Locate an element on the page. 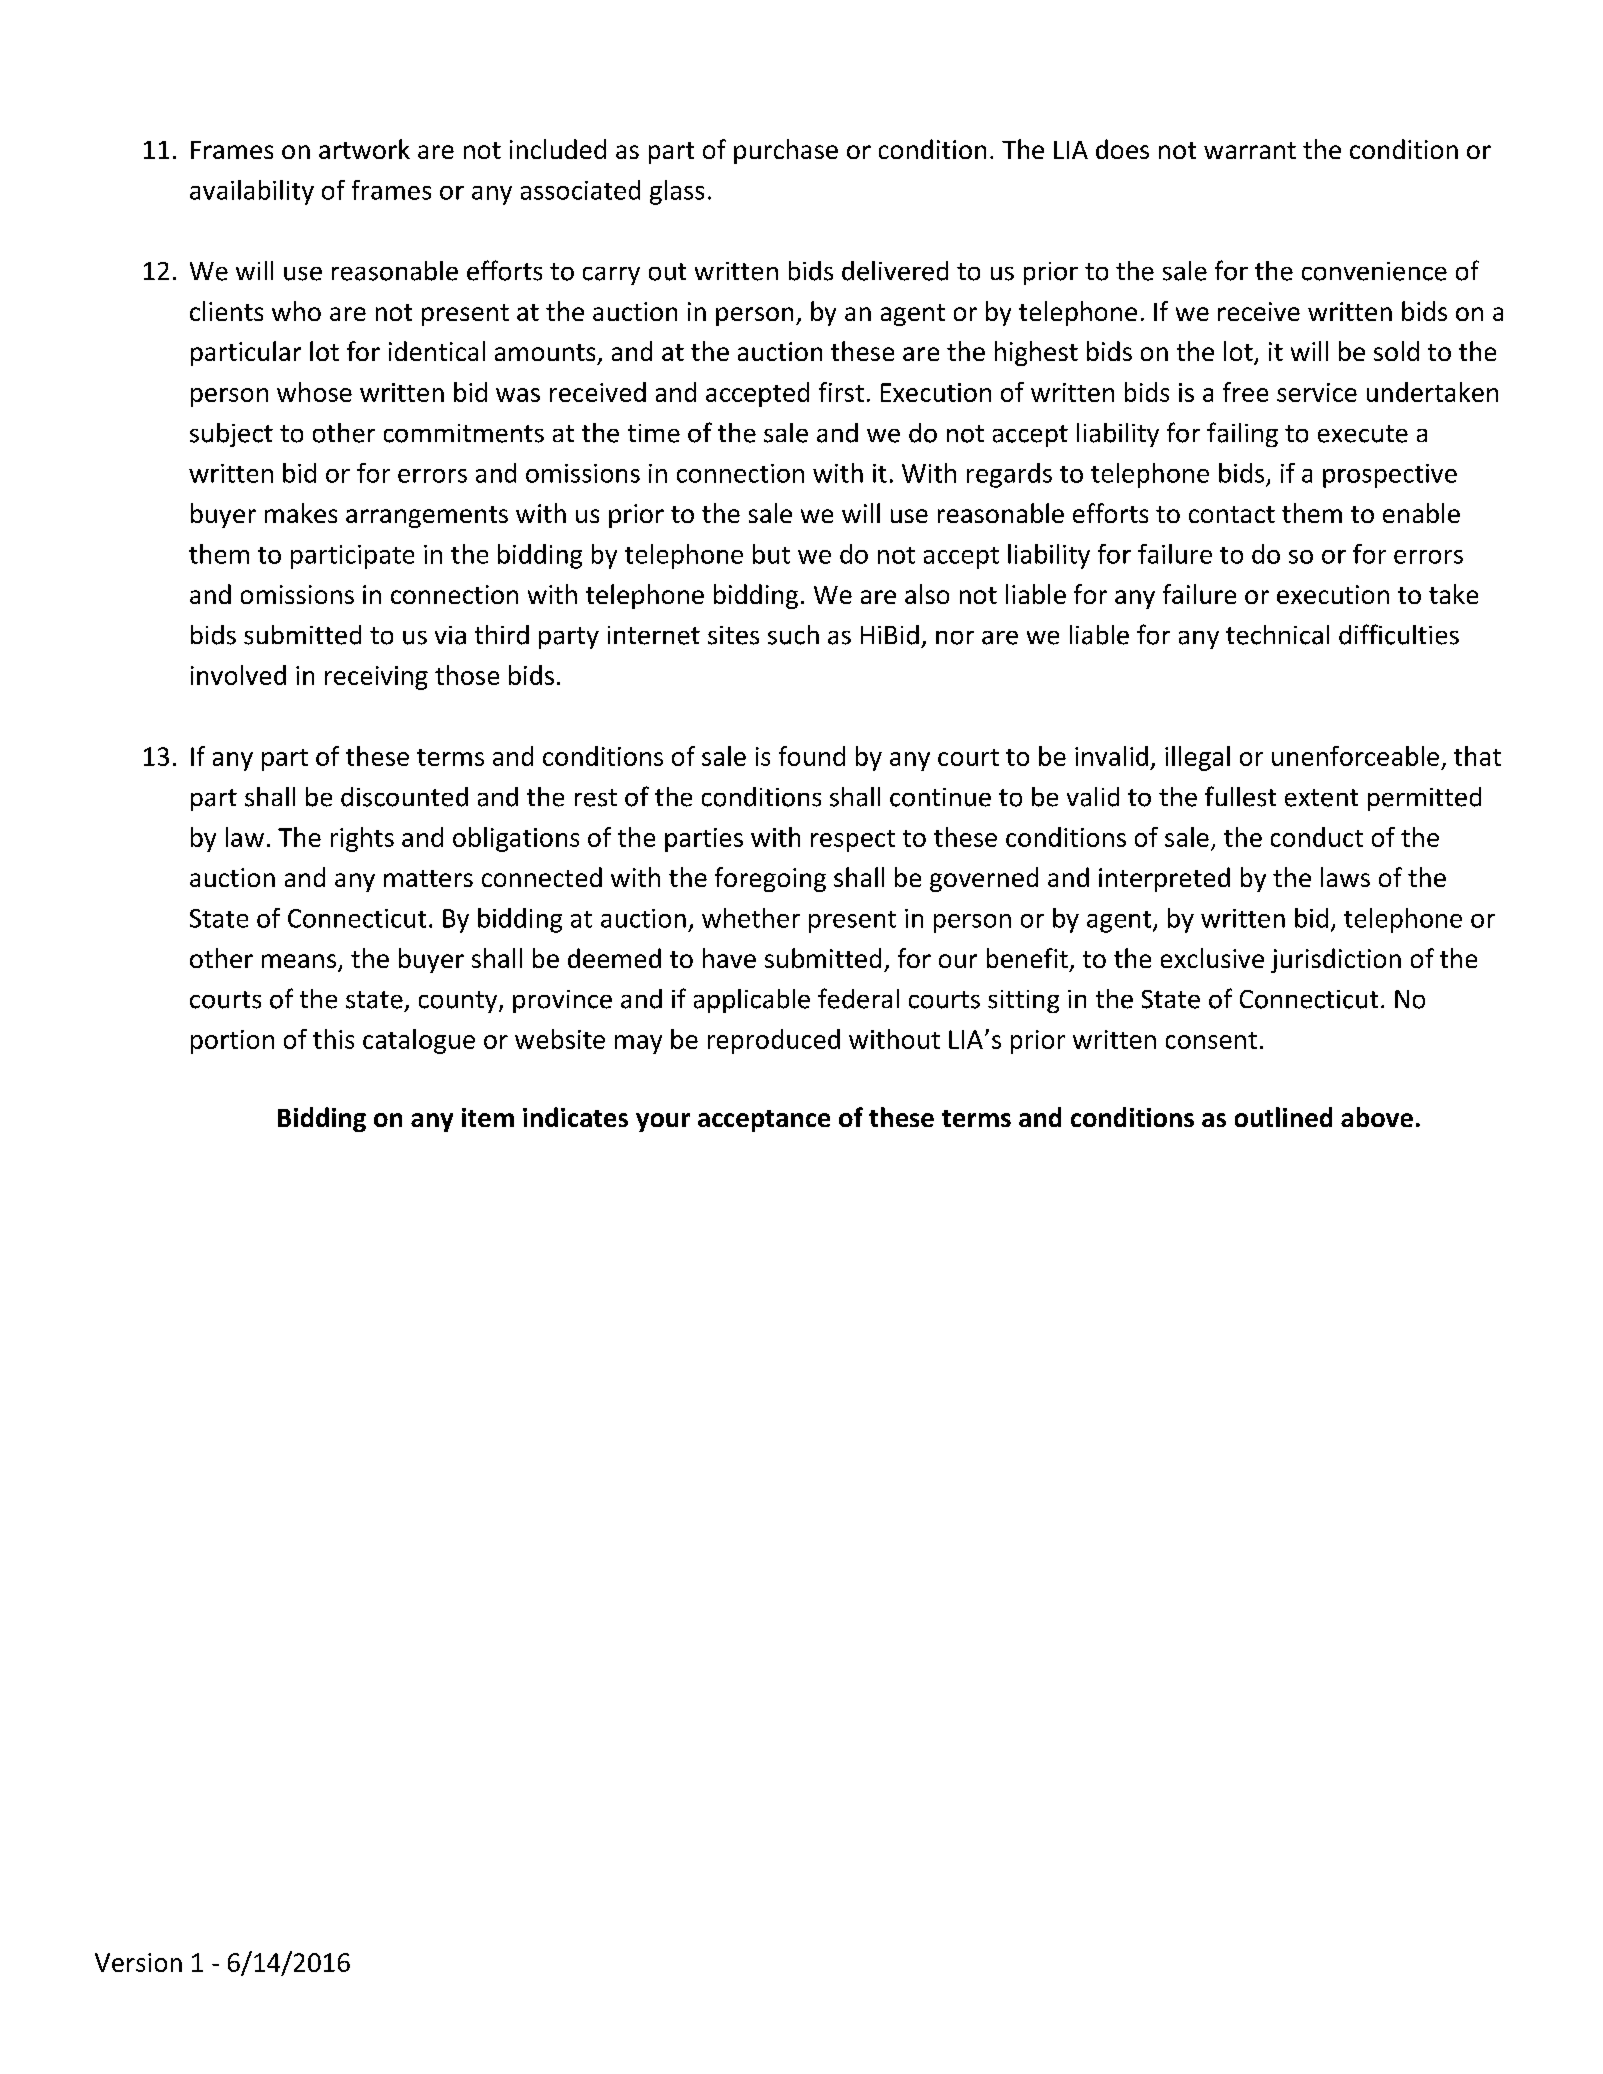 Image resolution: width=1603 pixels, height=2074 pixels. Version is located at coordinates (138, 1962).
